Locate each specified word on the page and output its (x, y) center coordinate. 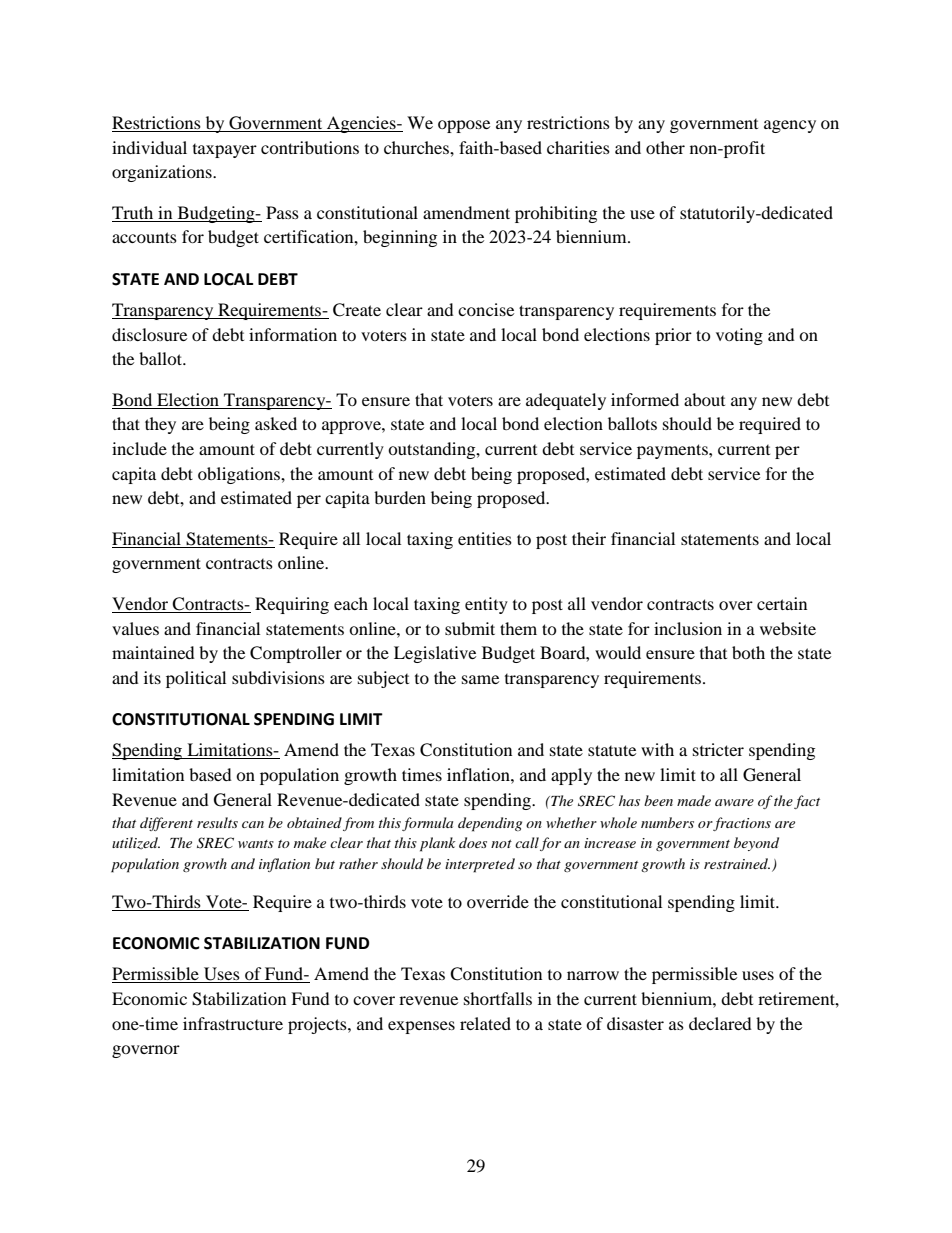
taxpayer (225, 151)
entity (486, 605)
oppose (464, 126)
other (665, 147)
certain (782, 603)
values (135, 628)
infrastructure (233, 1023)
